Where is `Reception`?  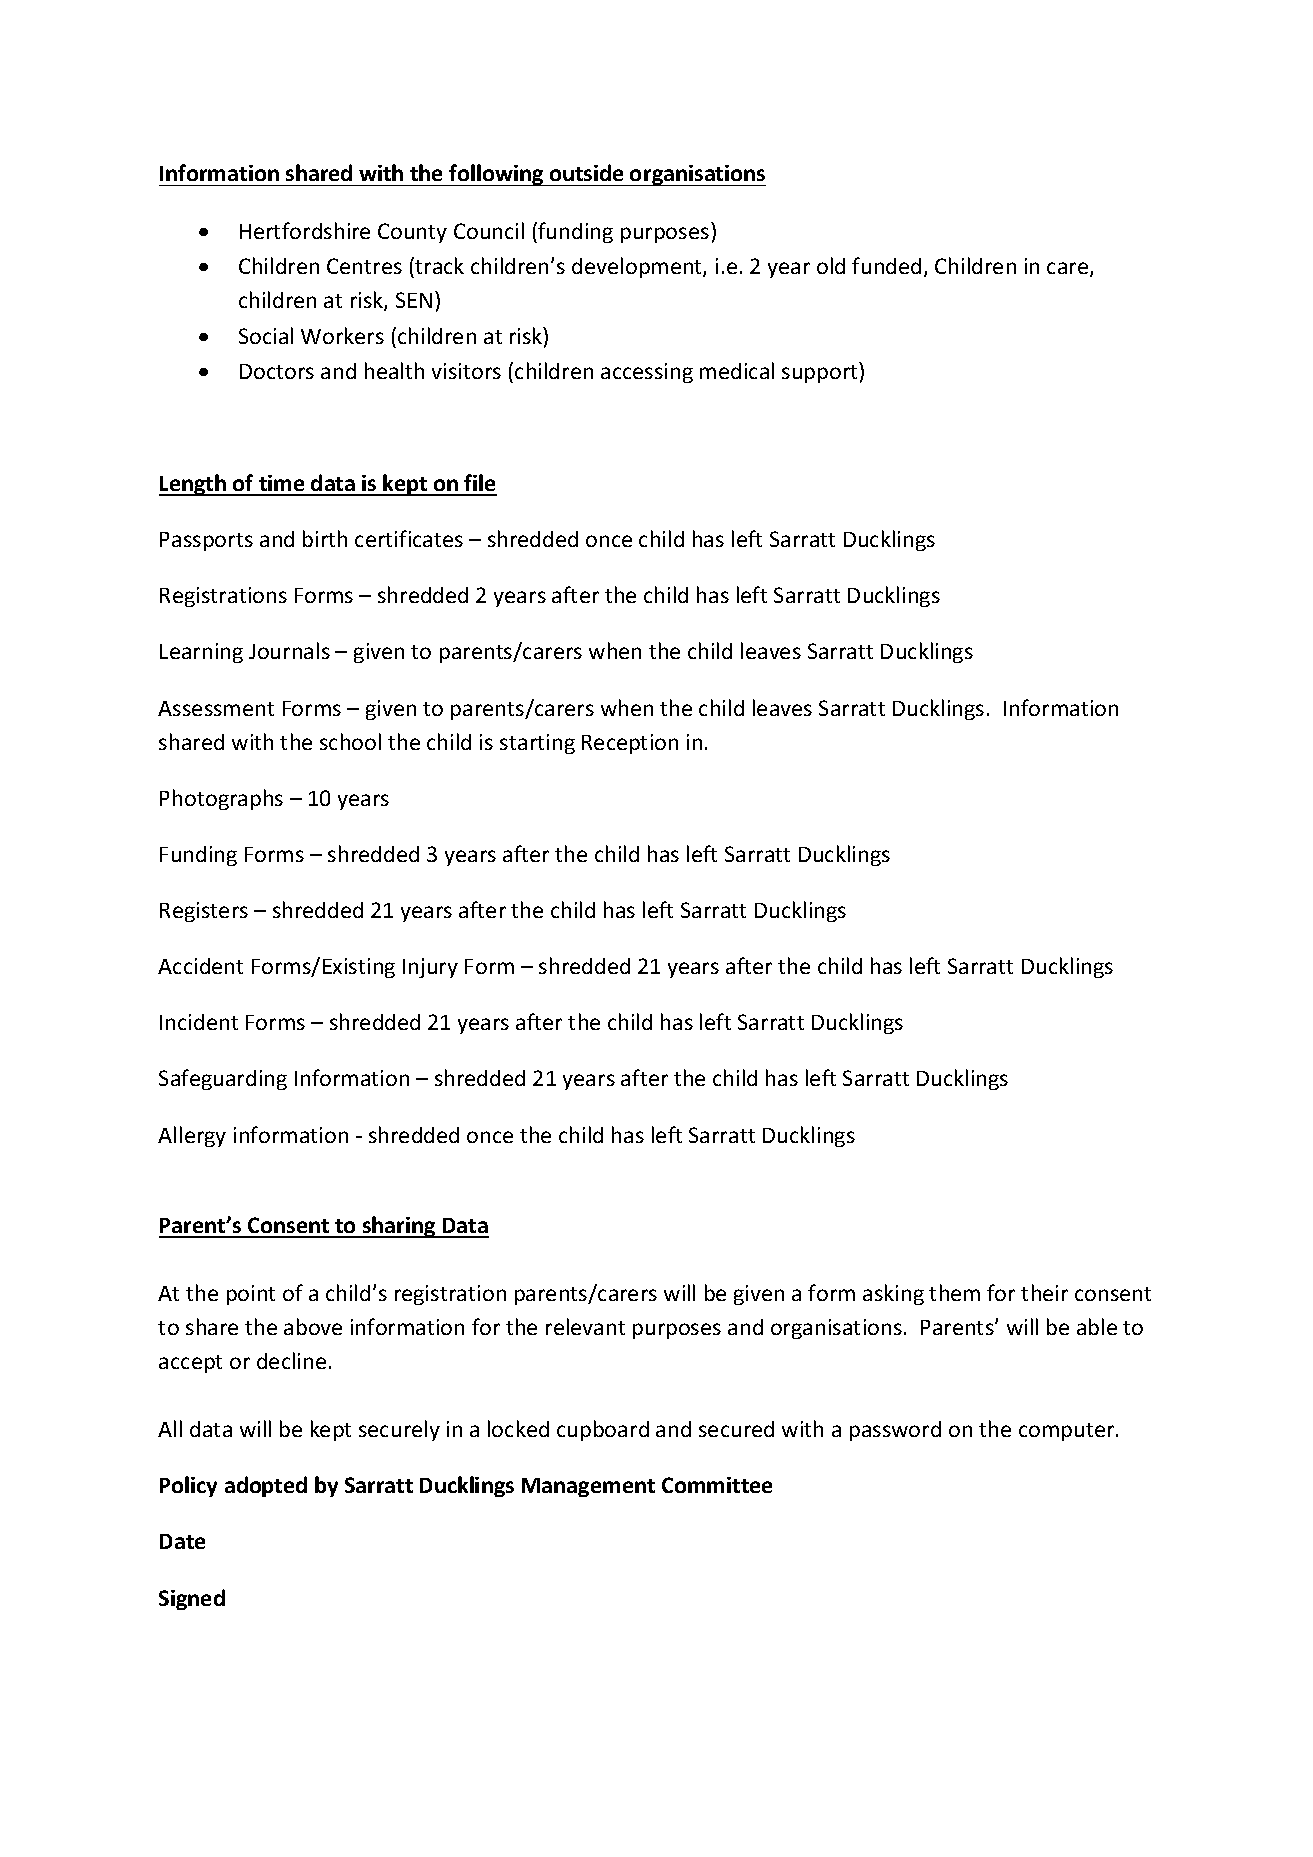
Reception is located at coordinates (630, 744).
